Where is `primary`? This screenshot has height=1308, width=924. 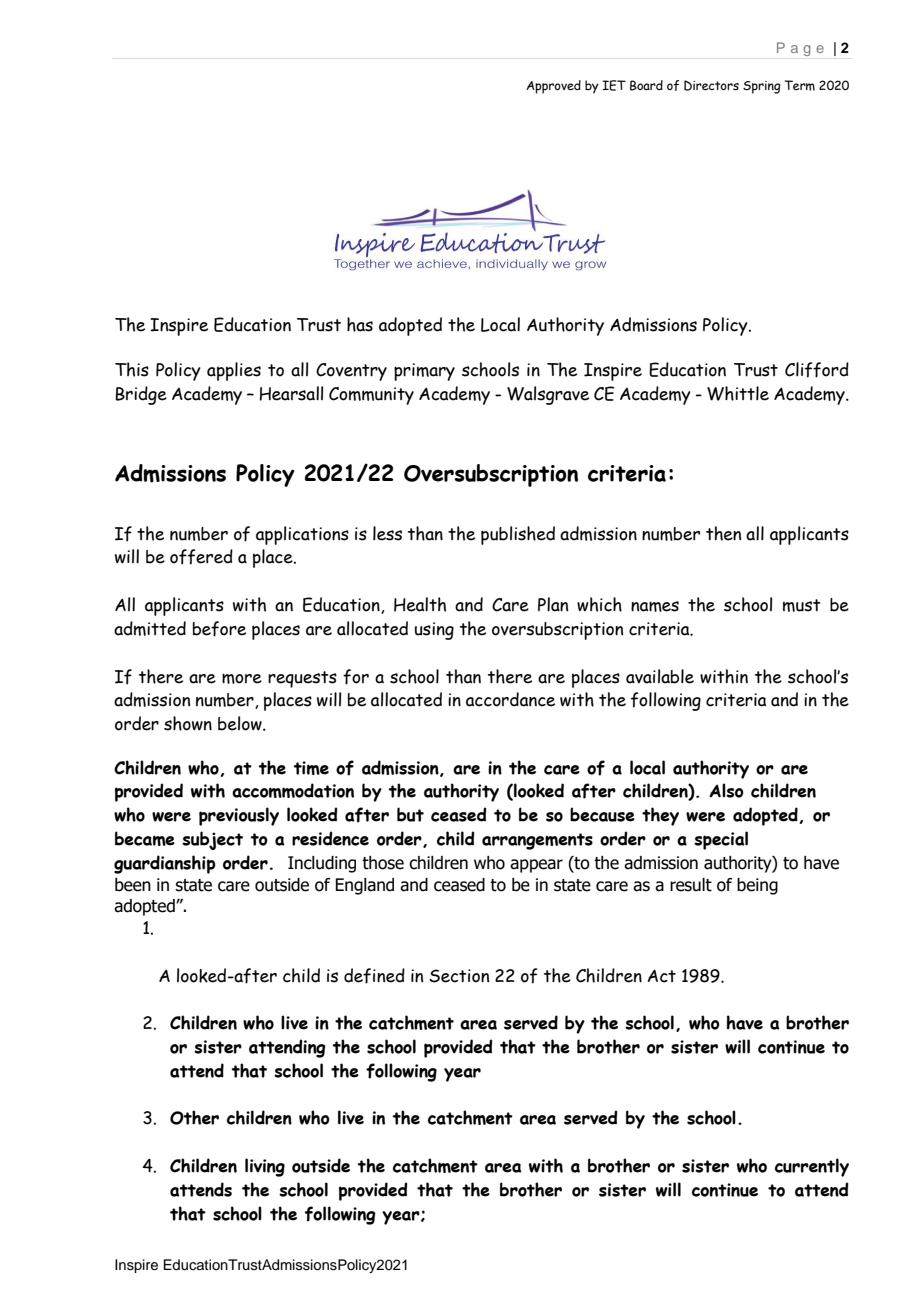
primary is located at coordinates (424, 372).
